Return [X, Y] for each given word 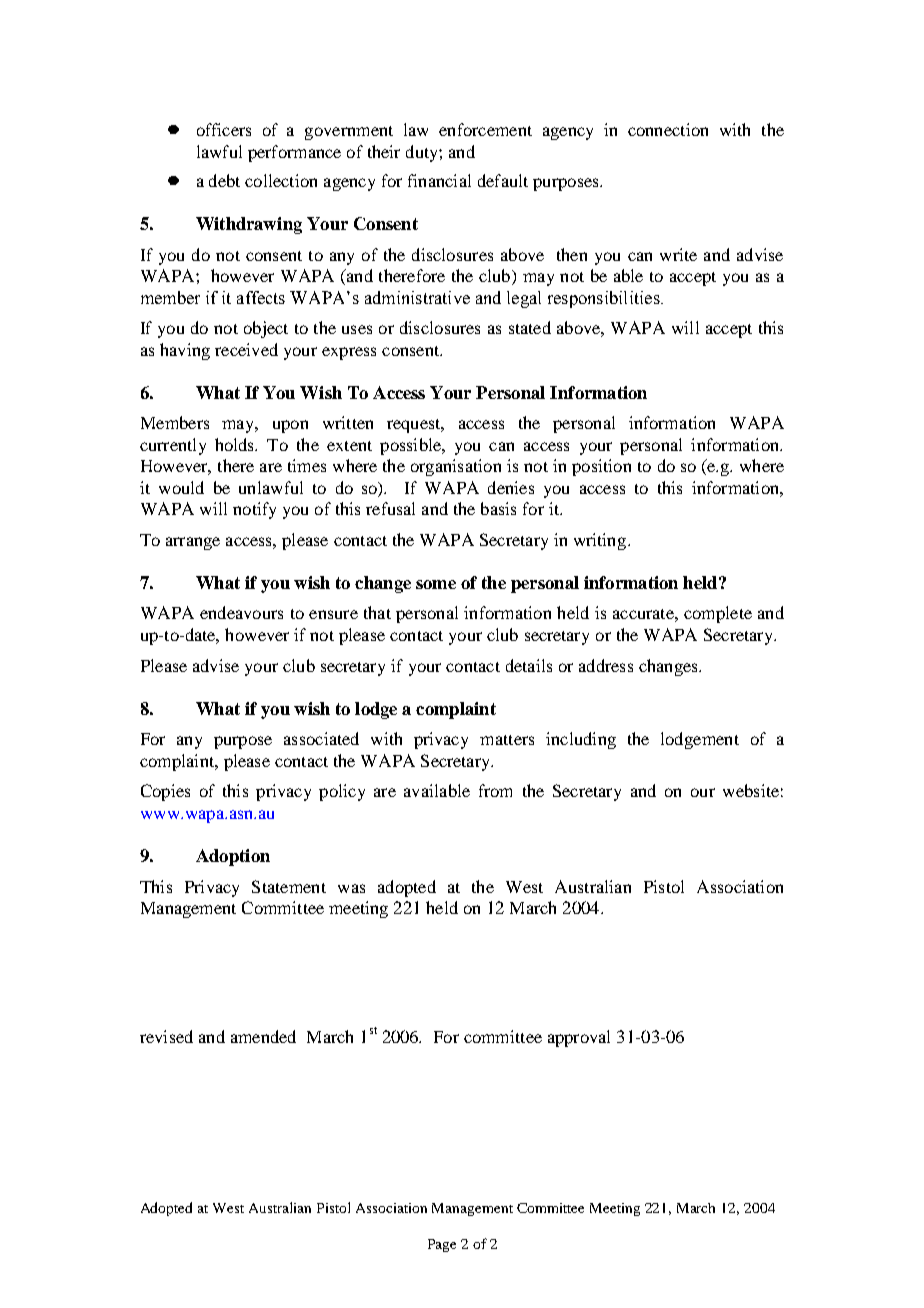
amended [263, 1036]
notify [254, 510]
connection [668, 129]
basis [498, 508]
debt [224, 180]
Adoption [233, 857]
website [751, 790]
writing [601, 541]
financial [439, 180]
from [495, 790]
